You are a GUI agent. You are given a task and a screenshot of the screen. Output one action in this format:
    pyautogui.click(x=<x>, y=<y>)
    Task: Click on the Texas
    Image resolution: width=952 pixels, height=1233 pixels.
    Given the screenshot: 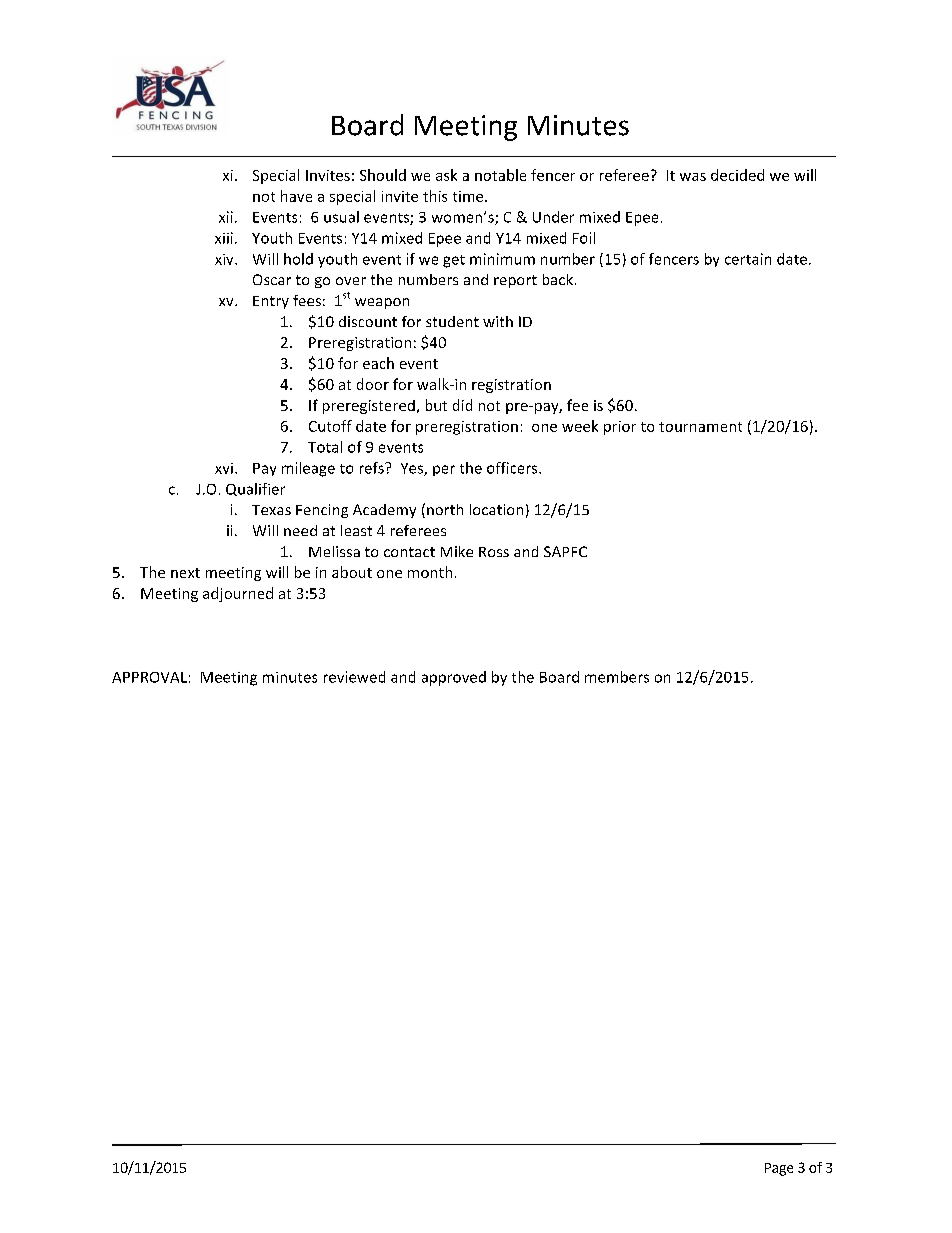 What is the action you would take?
    pyautogui.click(x=271, y=510)
